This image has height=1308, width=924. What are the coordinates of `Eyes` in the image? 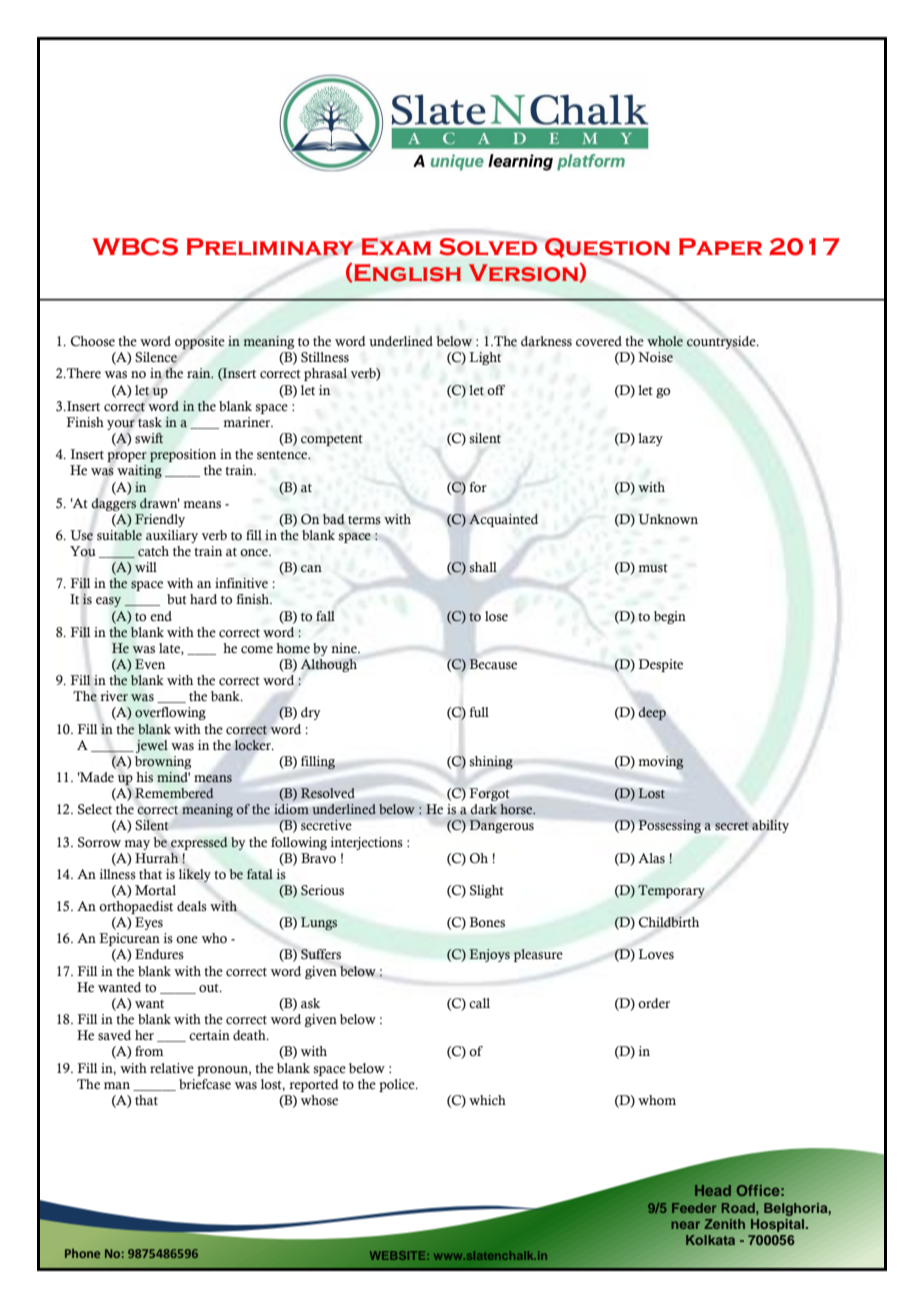 It's located at (149, 923).
